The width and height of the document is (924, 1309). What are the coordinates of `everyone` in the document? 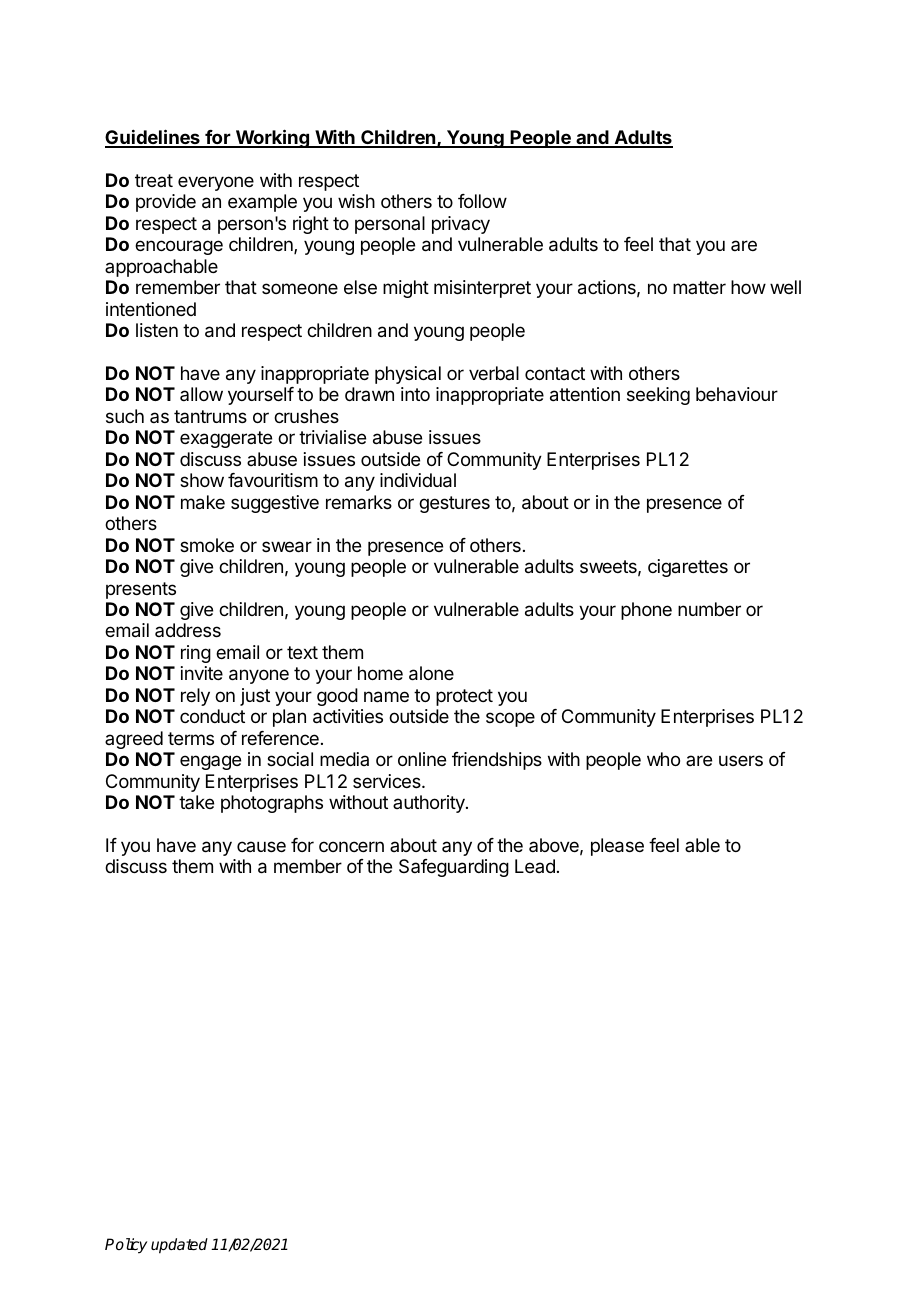 It's located at (216, 183).
